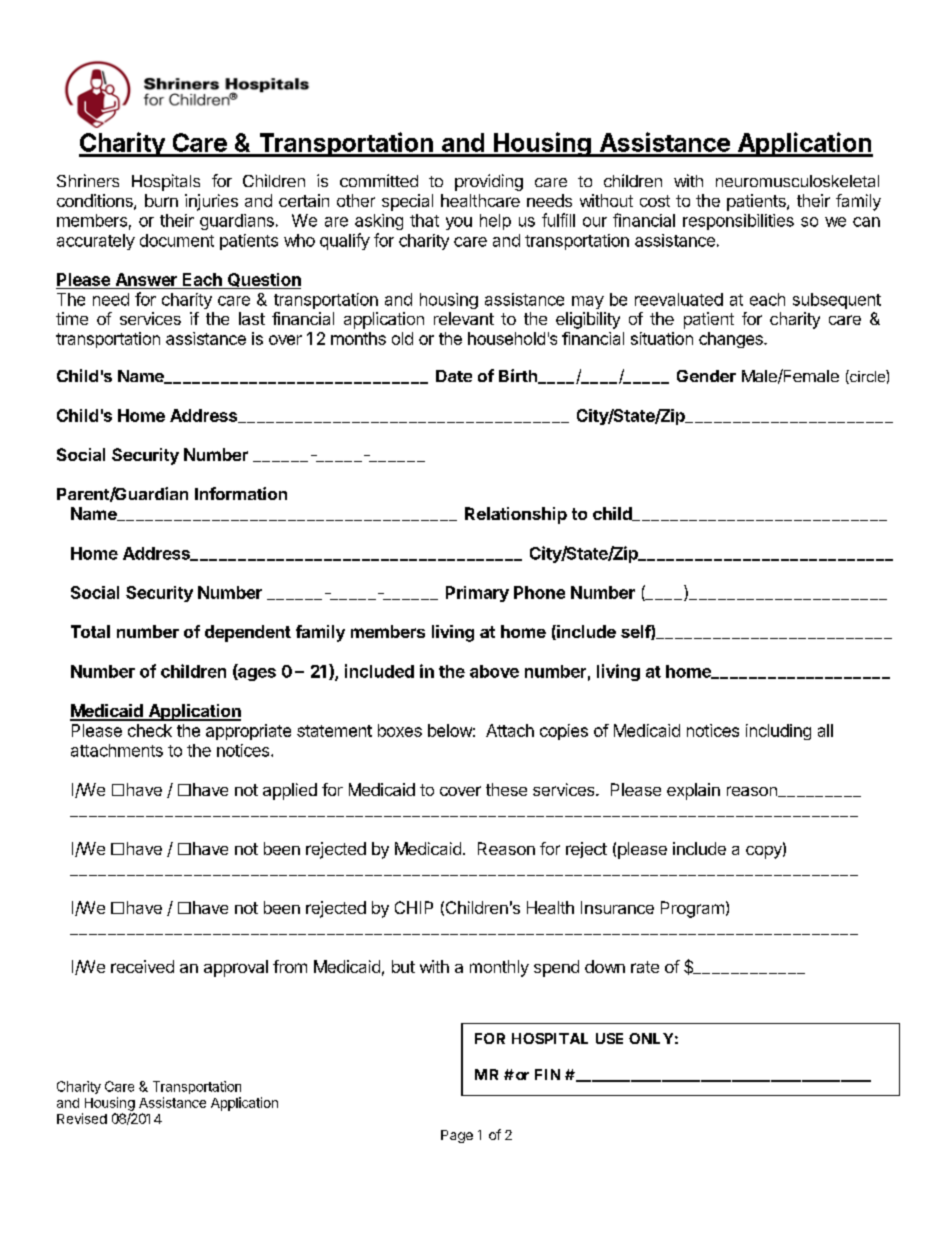  I want to click on you, so click(459, 223).
